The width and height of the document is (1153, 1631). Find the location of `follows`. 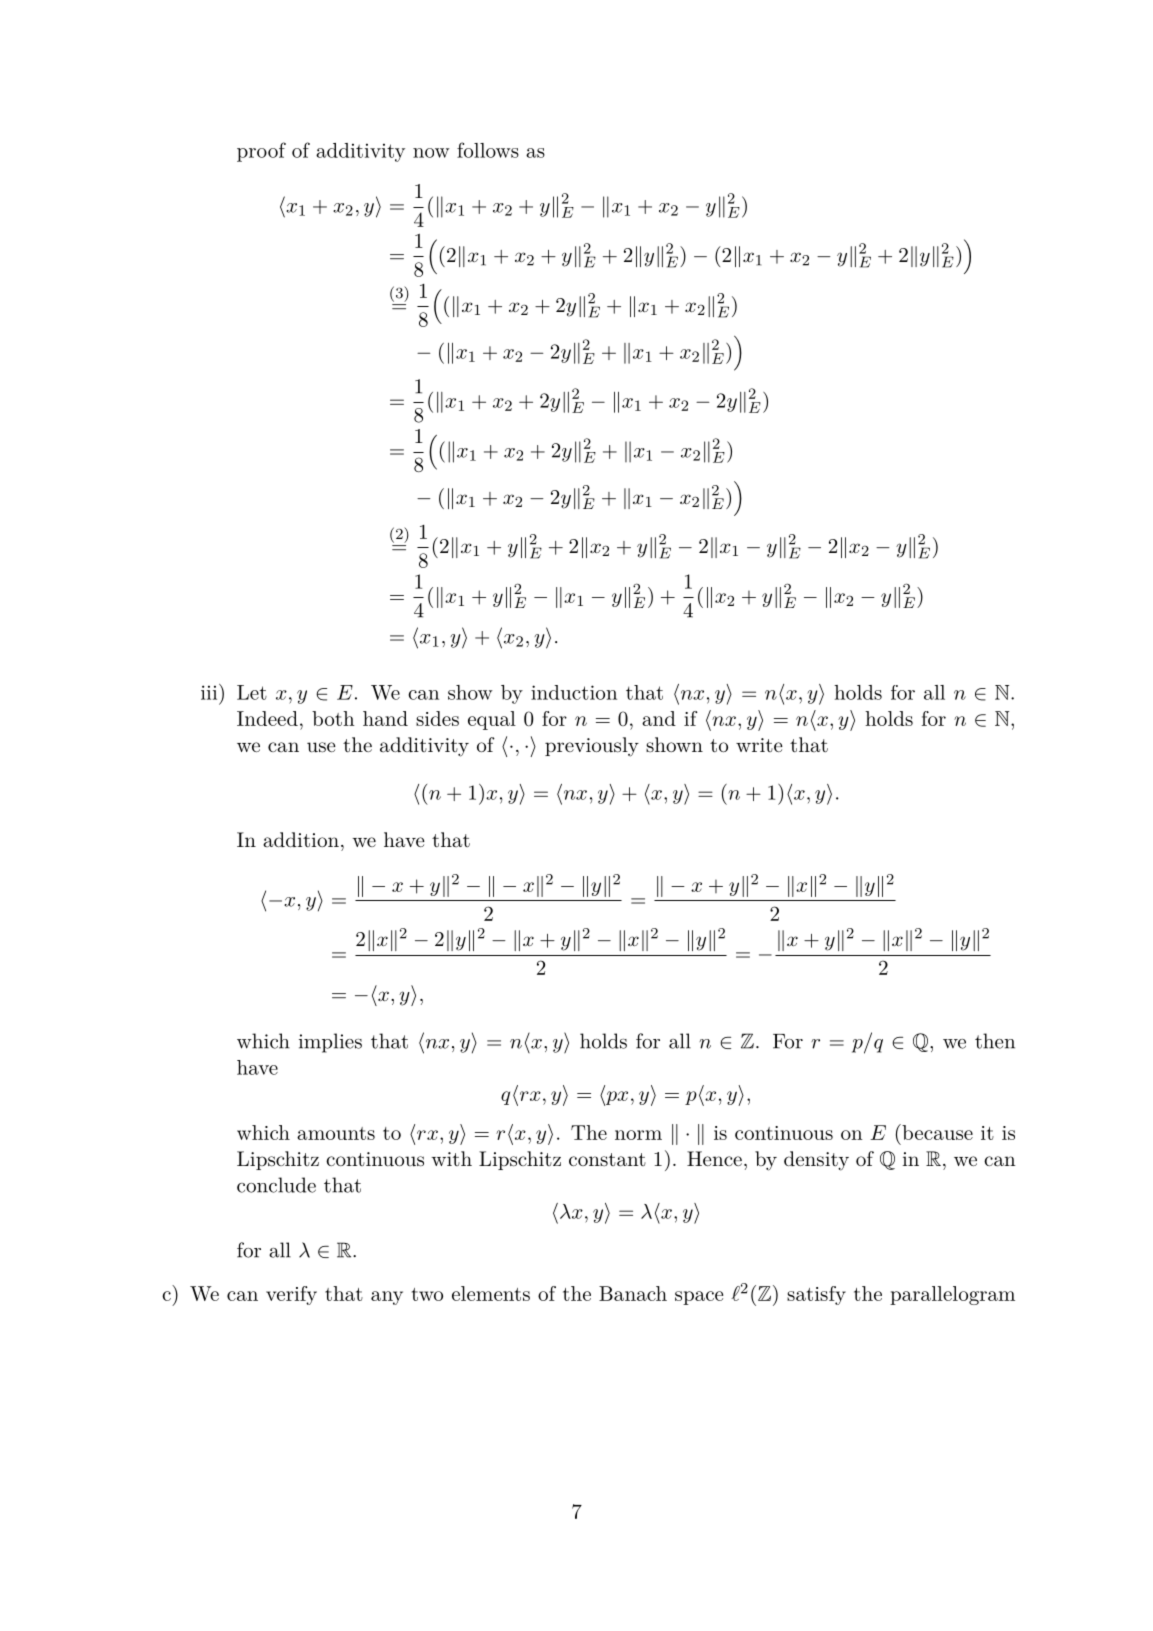

follows is located at coordinates (488, 150).
